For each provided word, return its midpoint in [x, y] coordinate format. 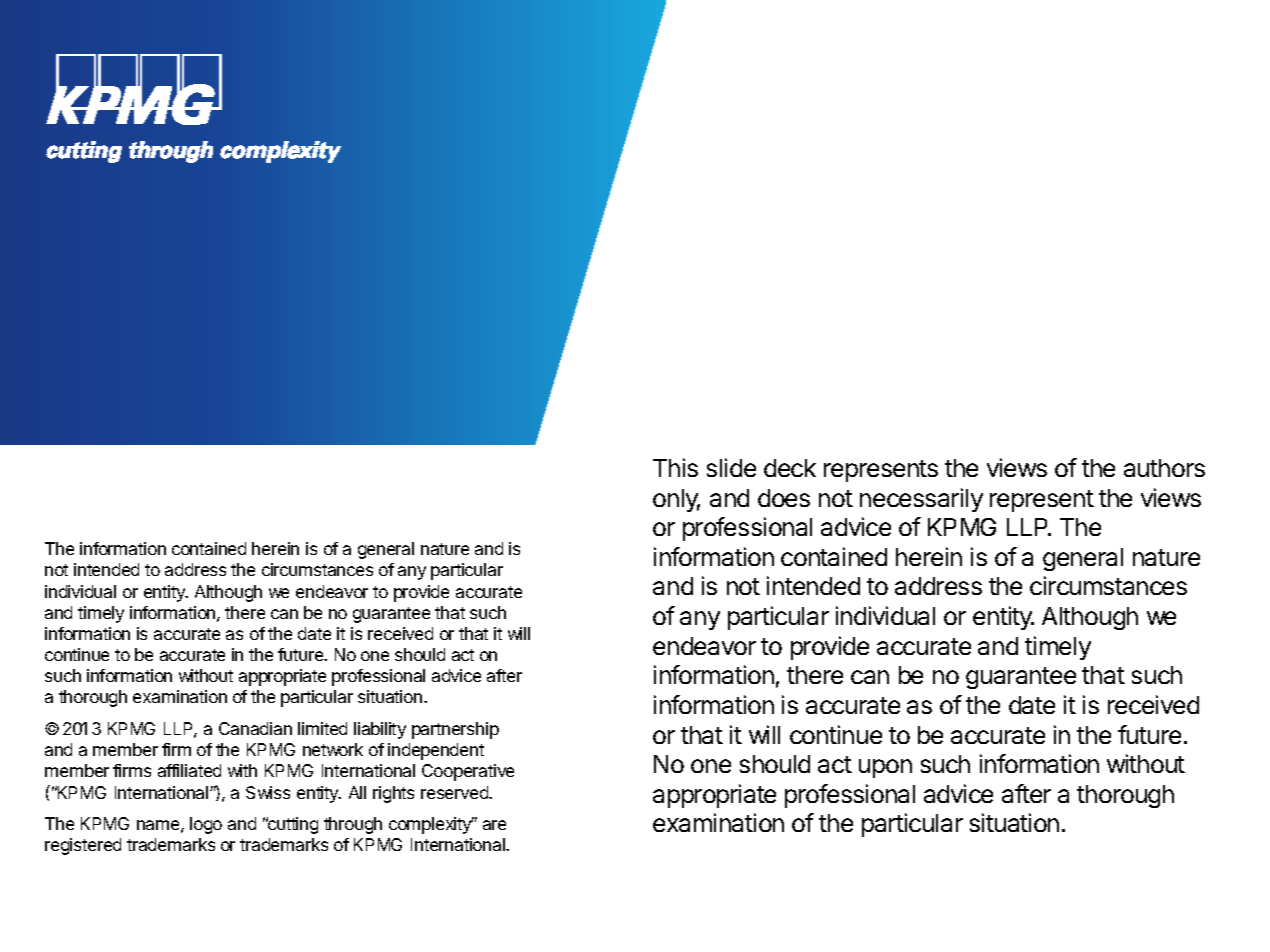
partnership [455, 730]
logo [206, 825]
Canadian [255, 728]
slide [731, 467]
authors [1164, 468]
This [675, 467]
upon [885, 768]
